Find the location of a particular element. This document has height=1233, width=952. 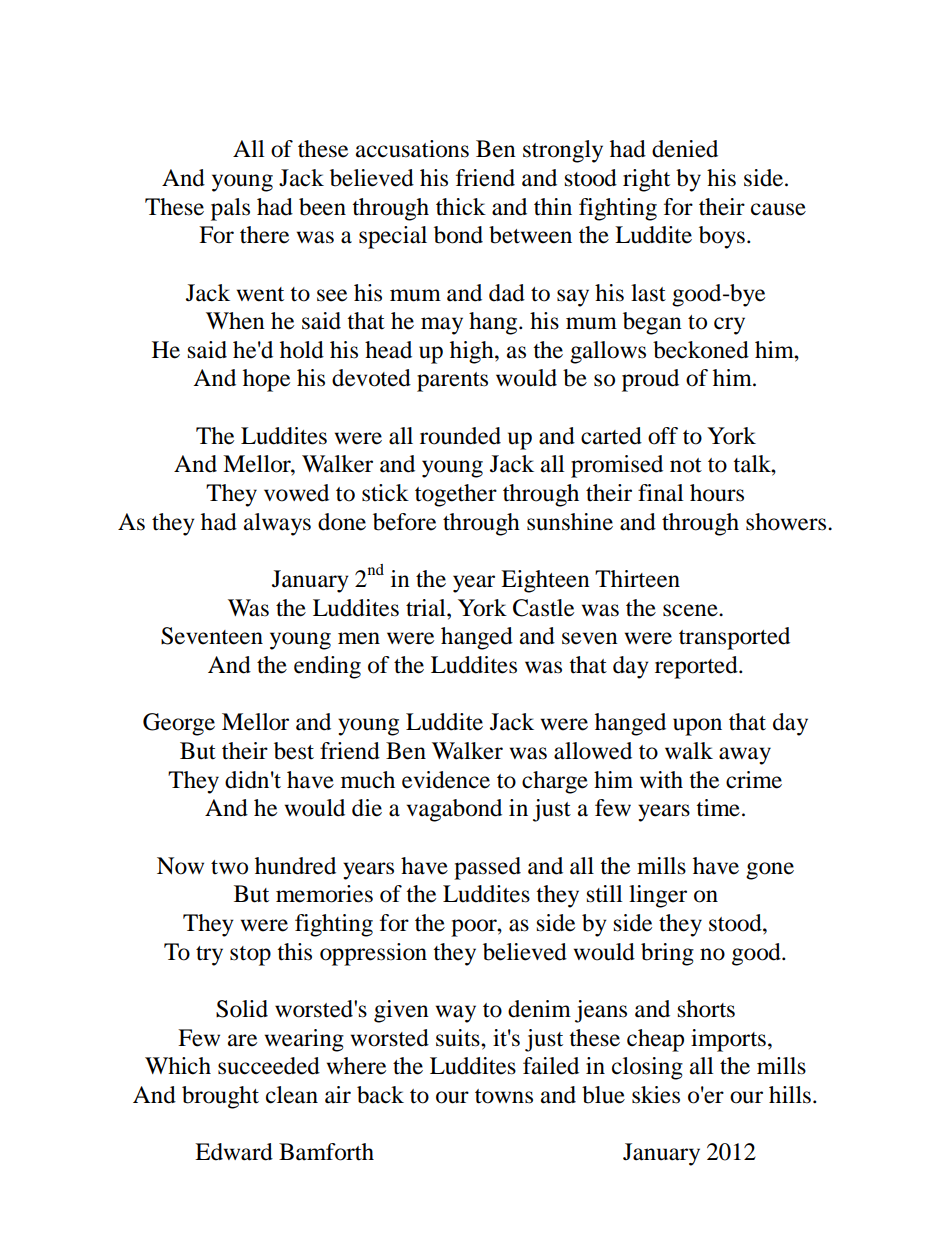

hours is located at coordinates (717, 493).
